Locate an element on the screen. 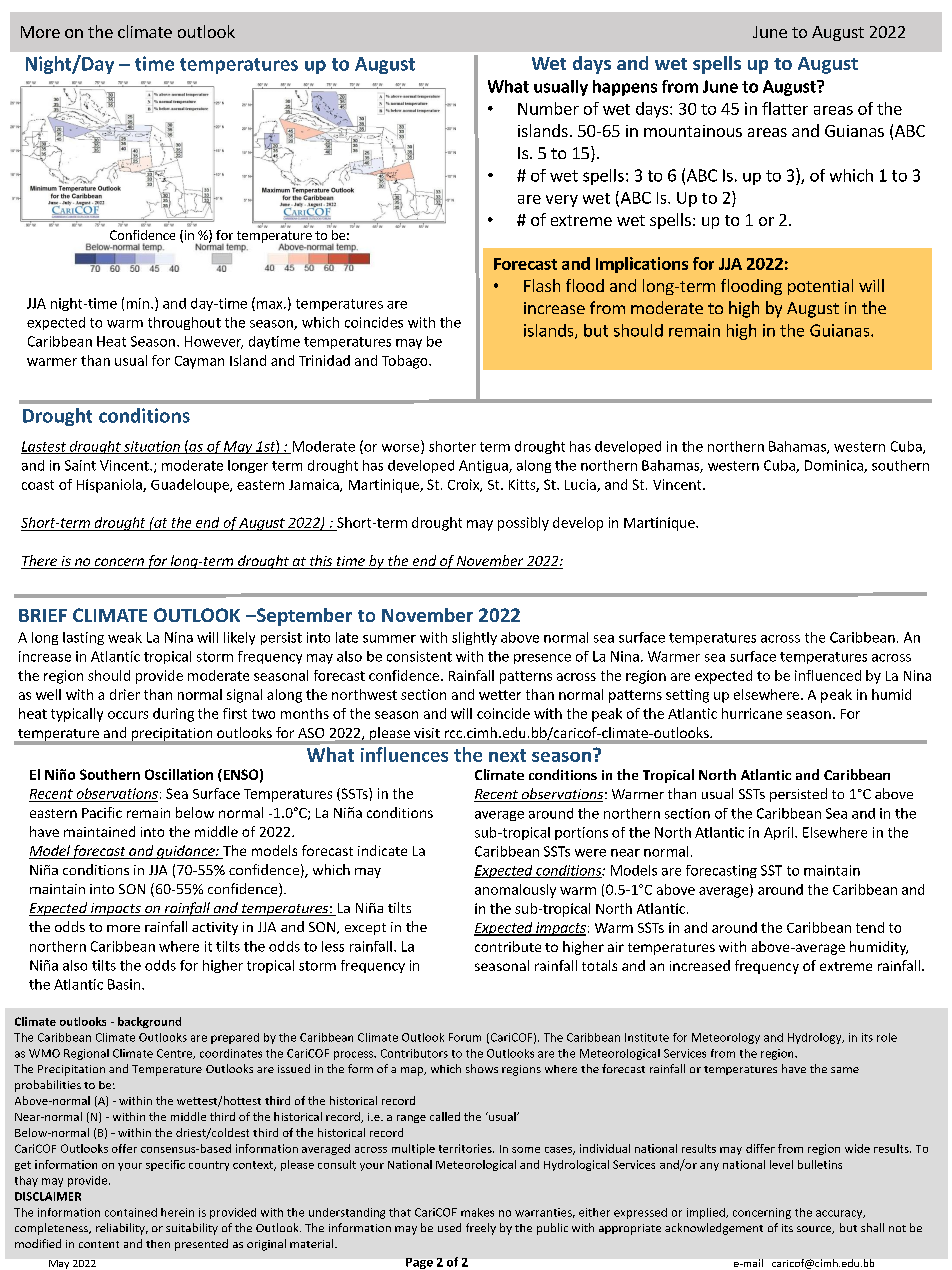  throughout is located at coordinates (184, 323).
